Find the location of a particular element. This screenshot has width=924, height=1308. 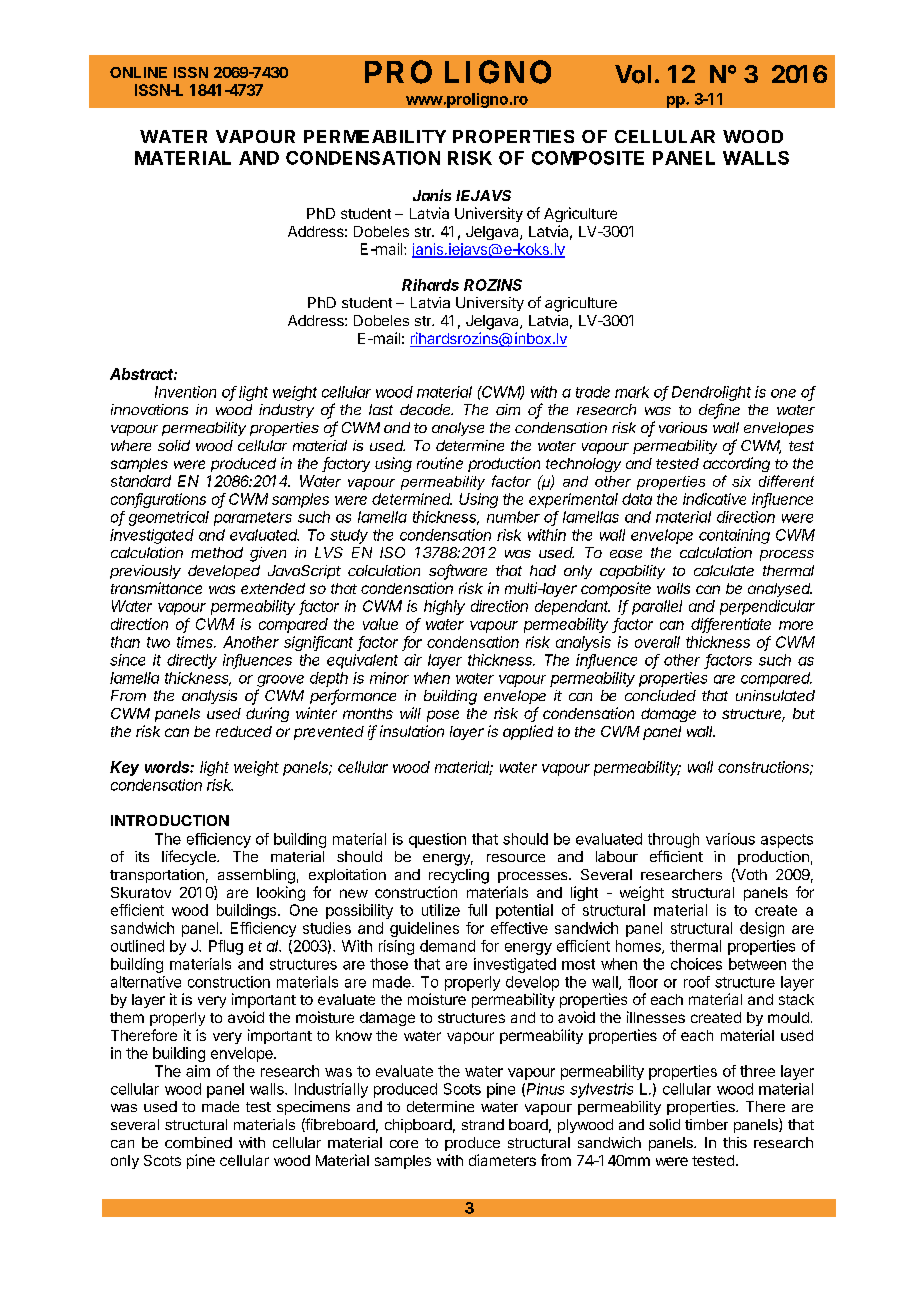

mark is located at coordinates (632, 392).
